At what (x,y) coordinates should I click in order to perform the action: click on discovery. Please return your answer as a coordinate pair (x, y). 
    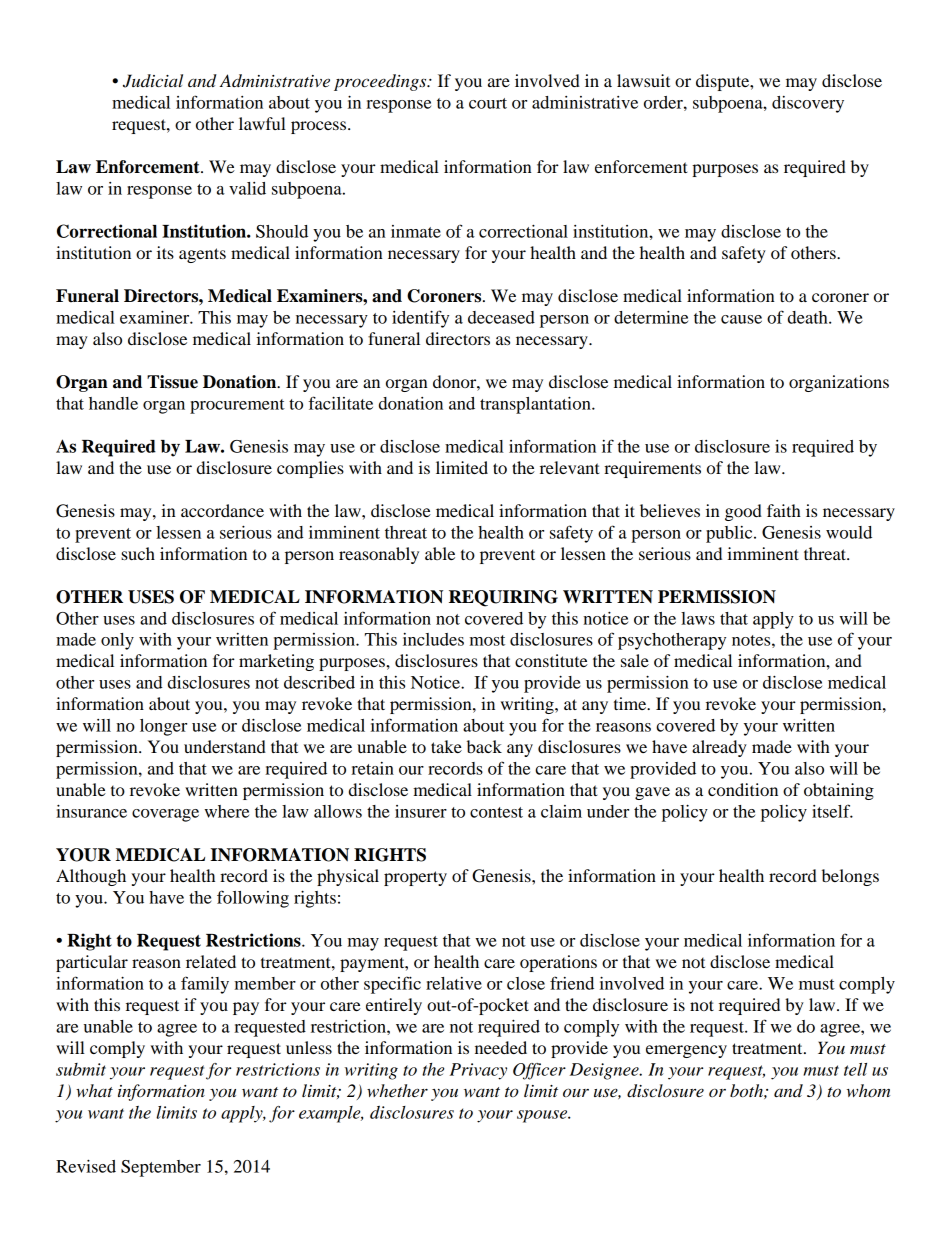
    Looking at the image, I should click on (808, 104).
